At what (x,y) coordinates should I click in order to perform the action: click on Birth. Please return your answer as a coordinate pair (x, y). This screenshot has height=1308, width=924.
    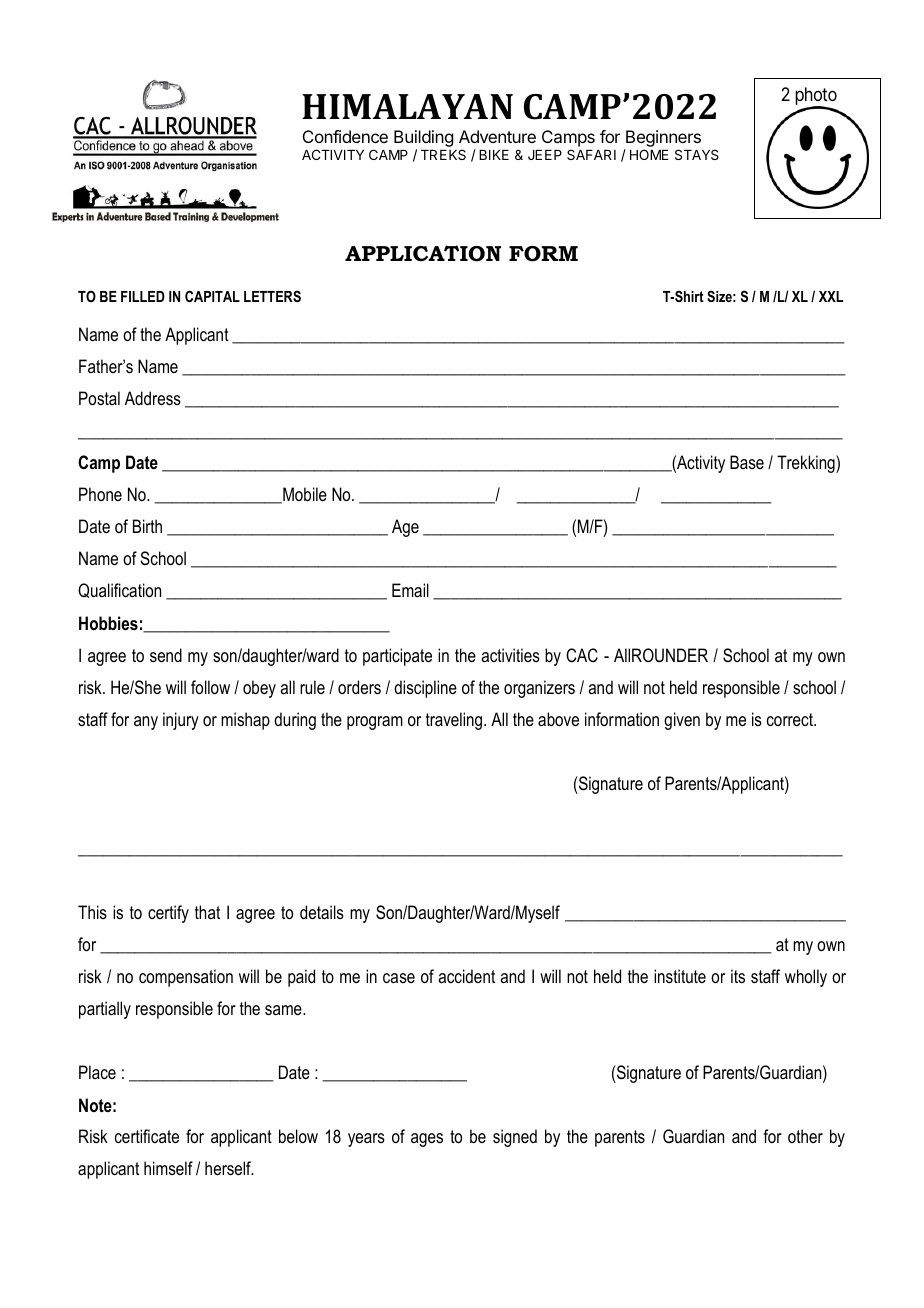
    Looking at the image, I should click on (147, 526).
